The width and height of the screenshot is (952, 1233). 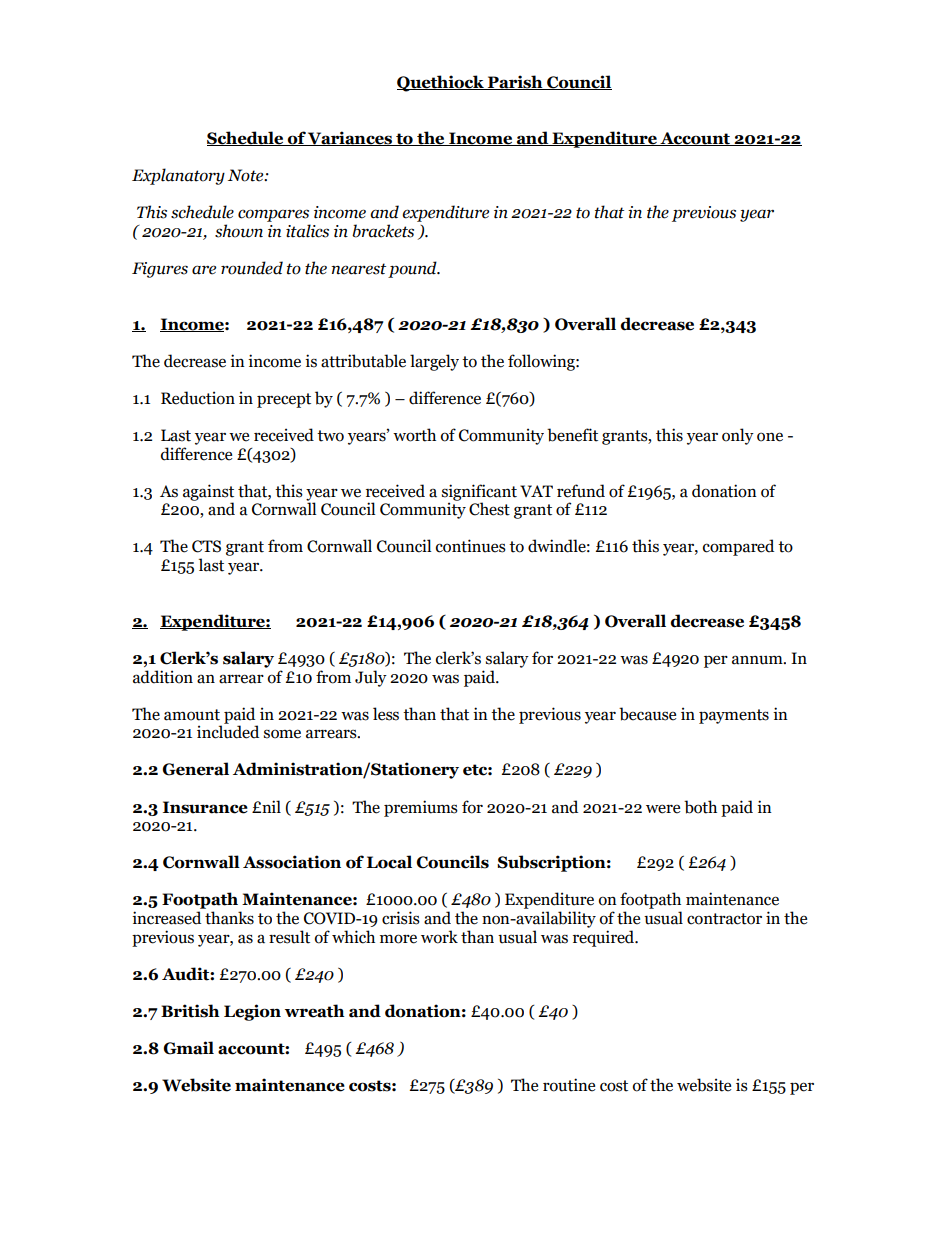 I want to click on Parish, so click(x=515, y=82).
